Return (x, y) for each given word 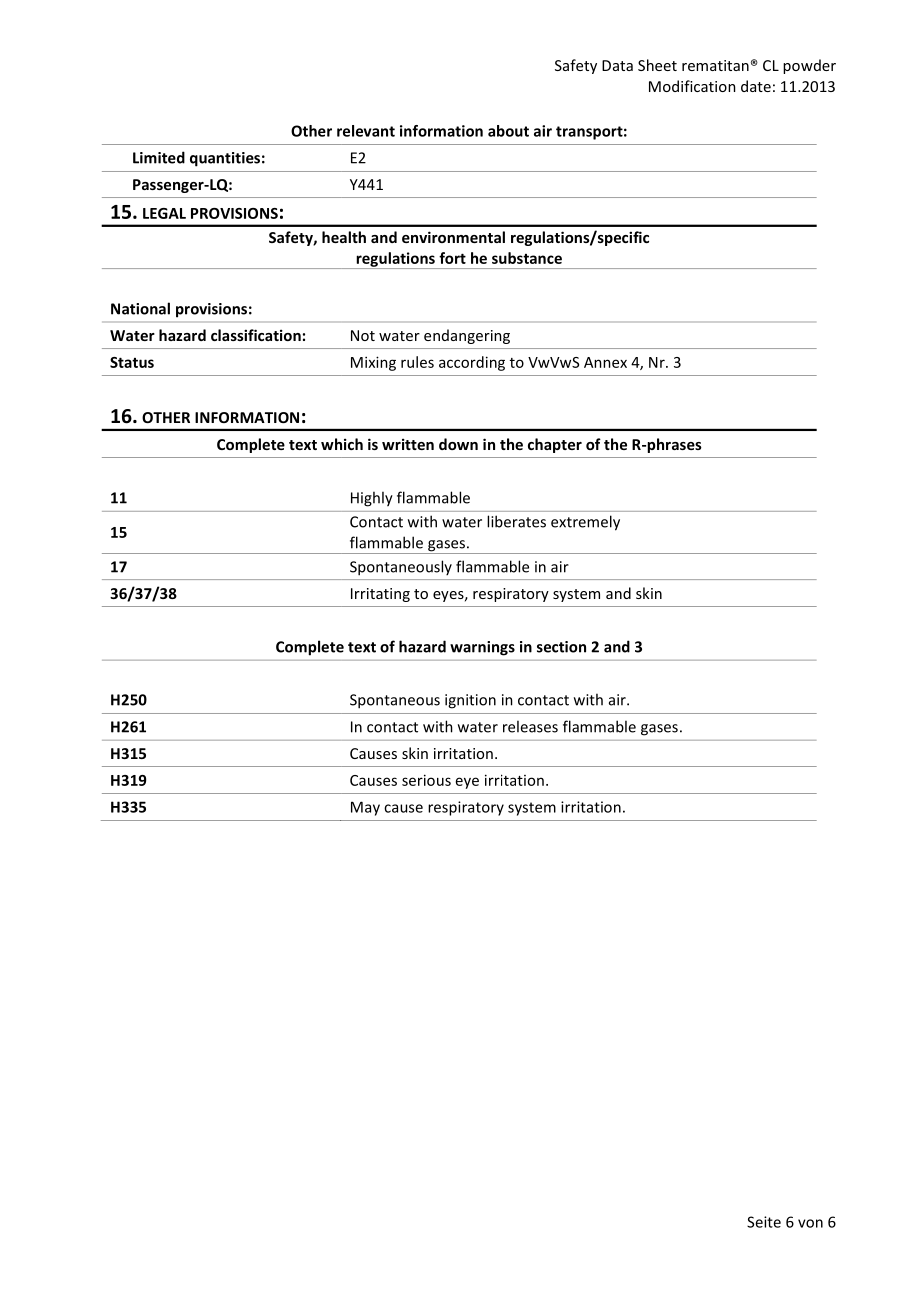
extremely (585, 523)
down (458, 444)
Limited (159, 157)
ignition (470, 701)
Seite (764, 1222)
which (342, 444)
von (810, 1223)
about (508, 131)
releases (530, 726)
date (756, 86)
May (365, 808)
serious (426, 780)
